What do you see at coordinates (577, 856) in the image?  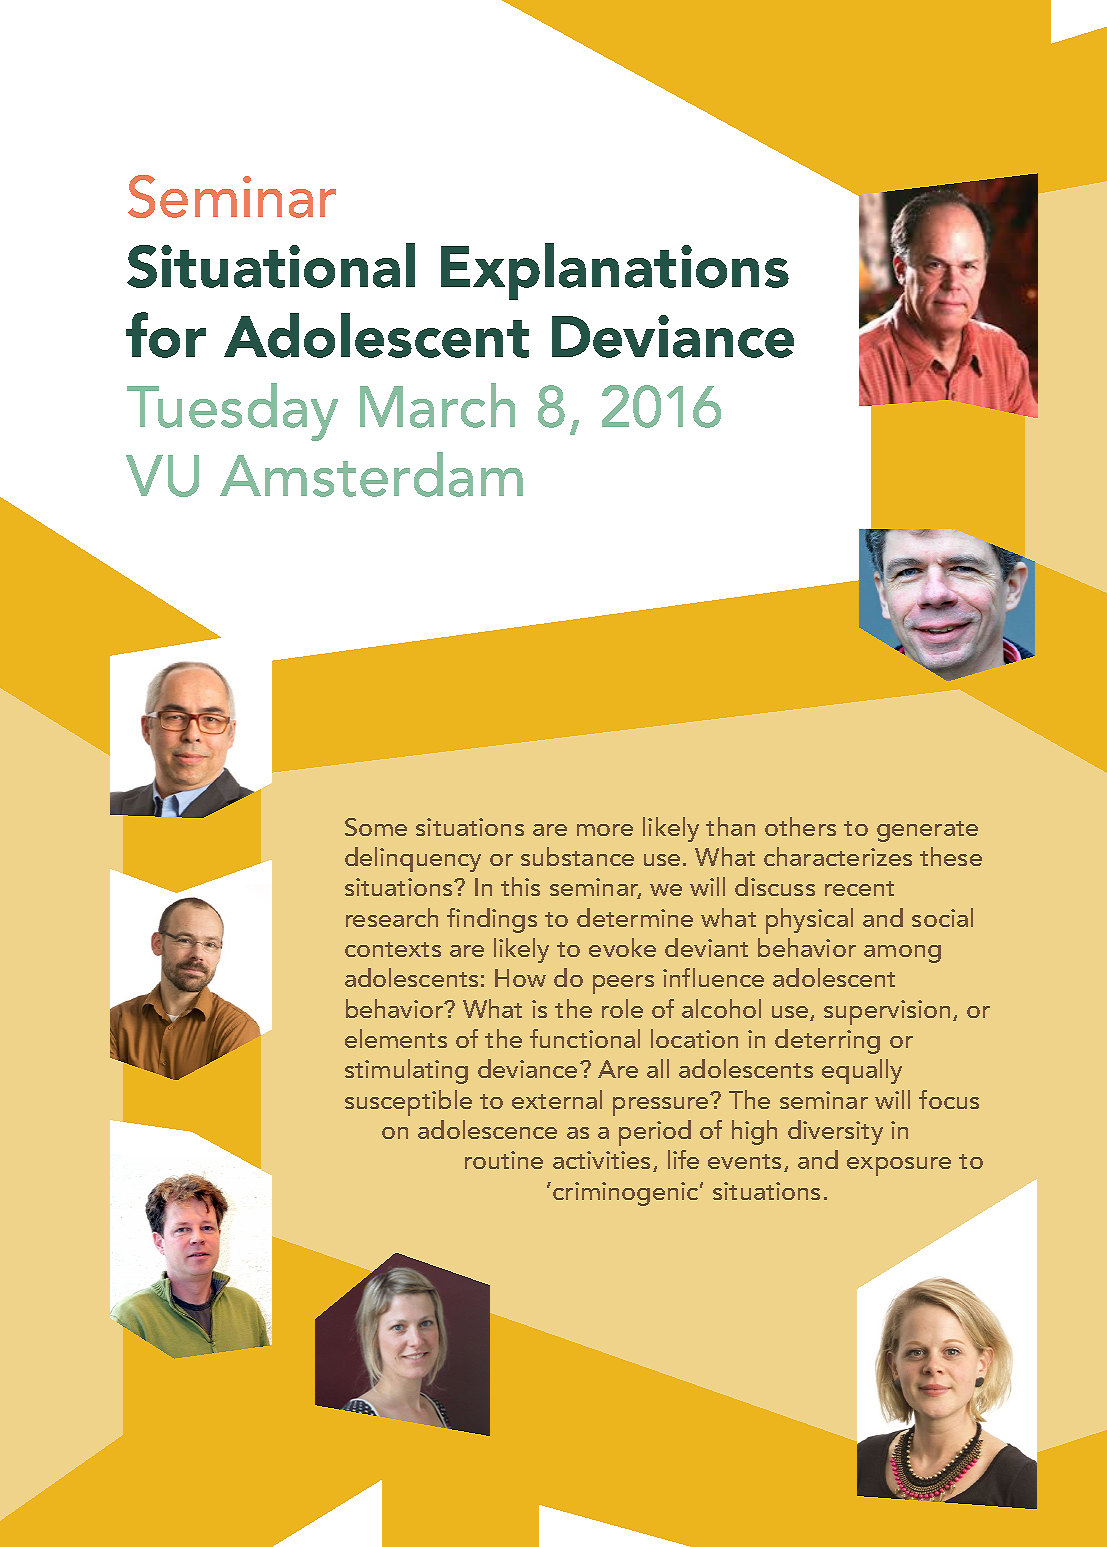 I see `substance` at bounding box center [577, 856].
